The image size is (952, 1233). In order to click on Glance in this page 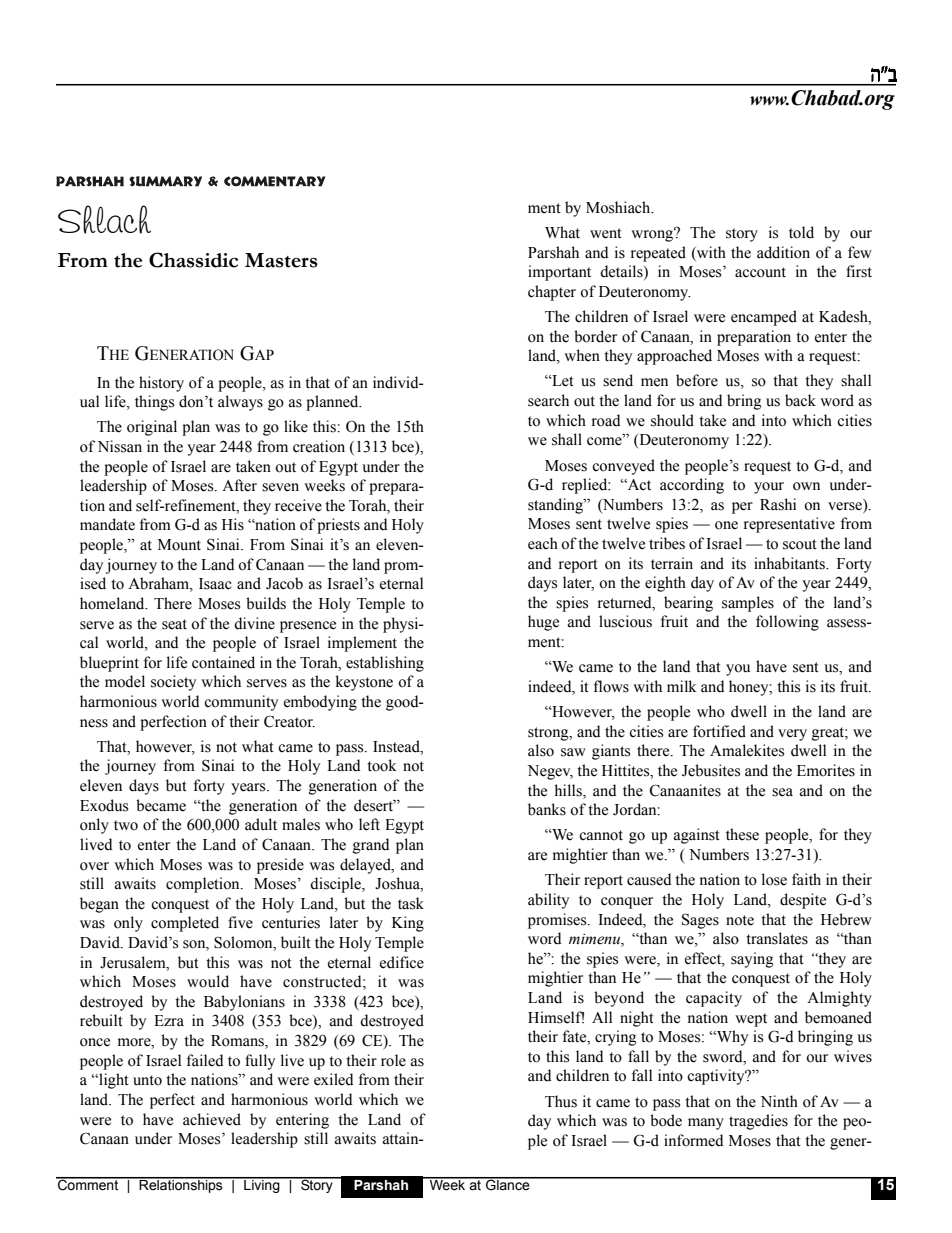, I will do `click(508, 1184)`.
